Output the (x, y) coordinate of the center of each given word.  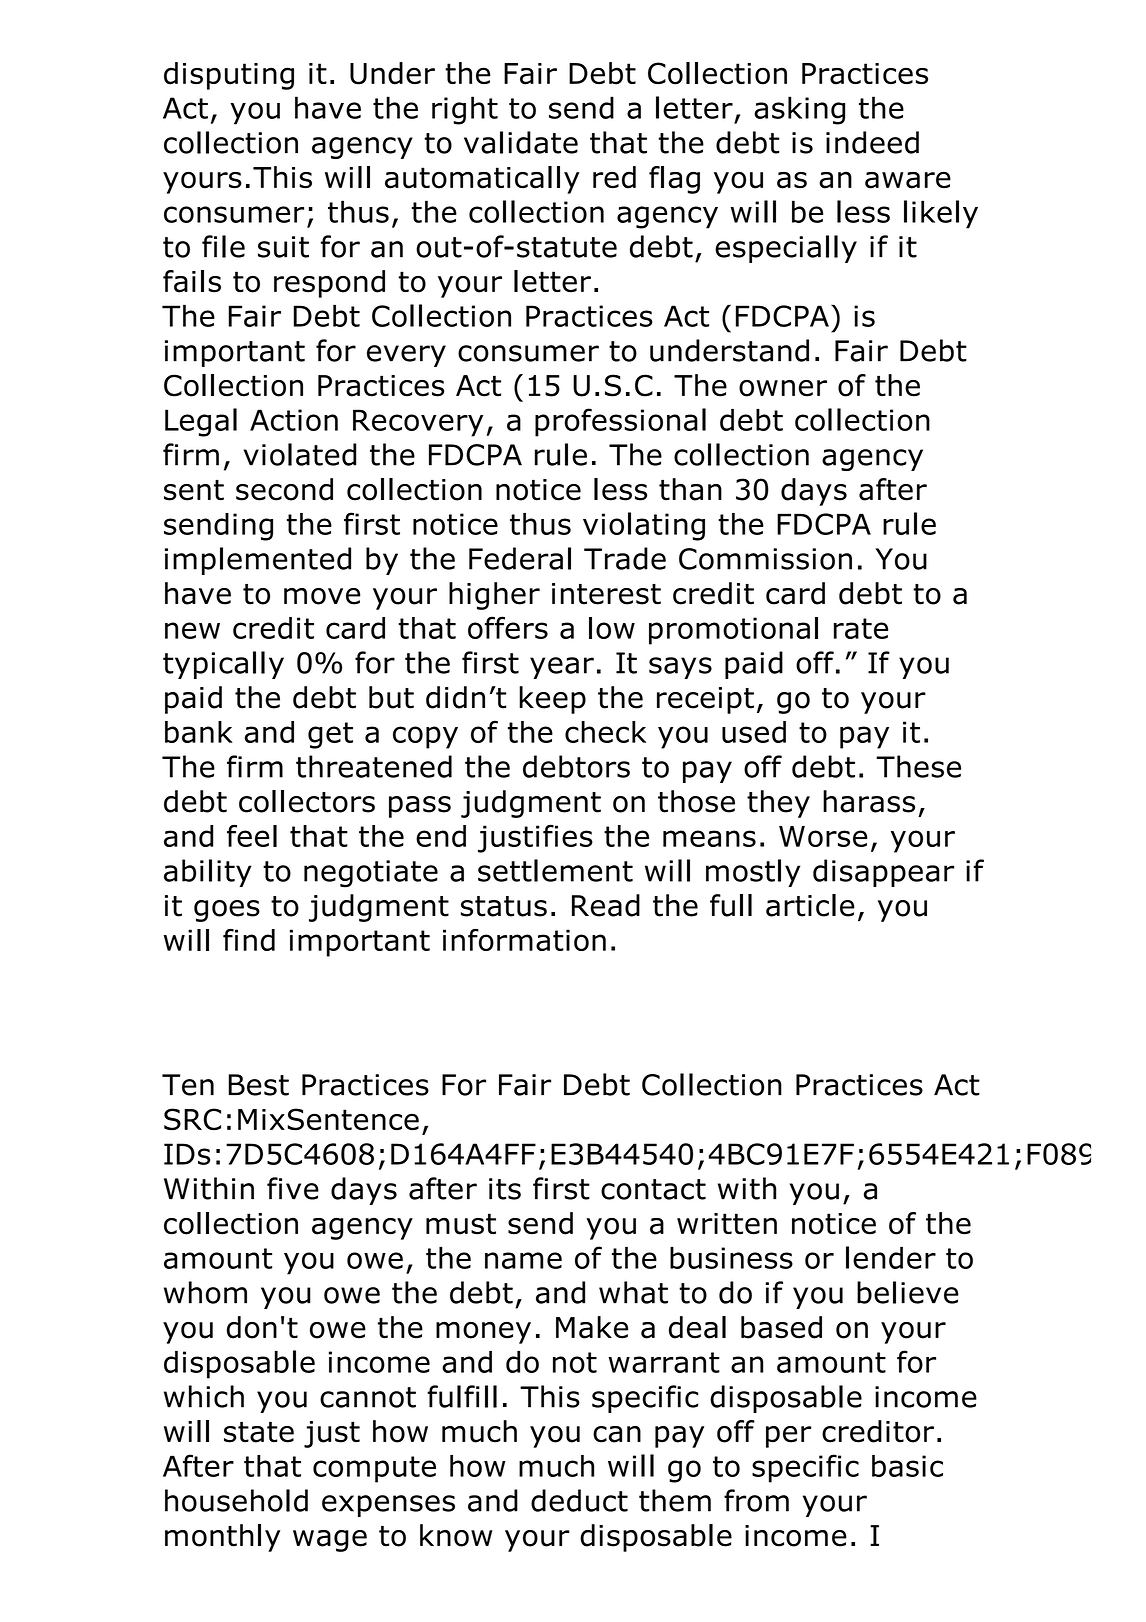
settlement (555, 870)
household (236, 1500)
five (293, 1188)
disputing (229, 76)
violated (299, 454)
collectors (307, 801)
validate (521, 142)
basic (907, 1466)
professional (620, 422)
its (505, 1189)
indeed (872, 142)
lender (891, 1257)
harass (869, 801)
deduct (579, 1500)
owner (783, 388)
